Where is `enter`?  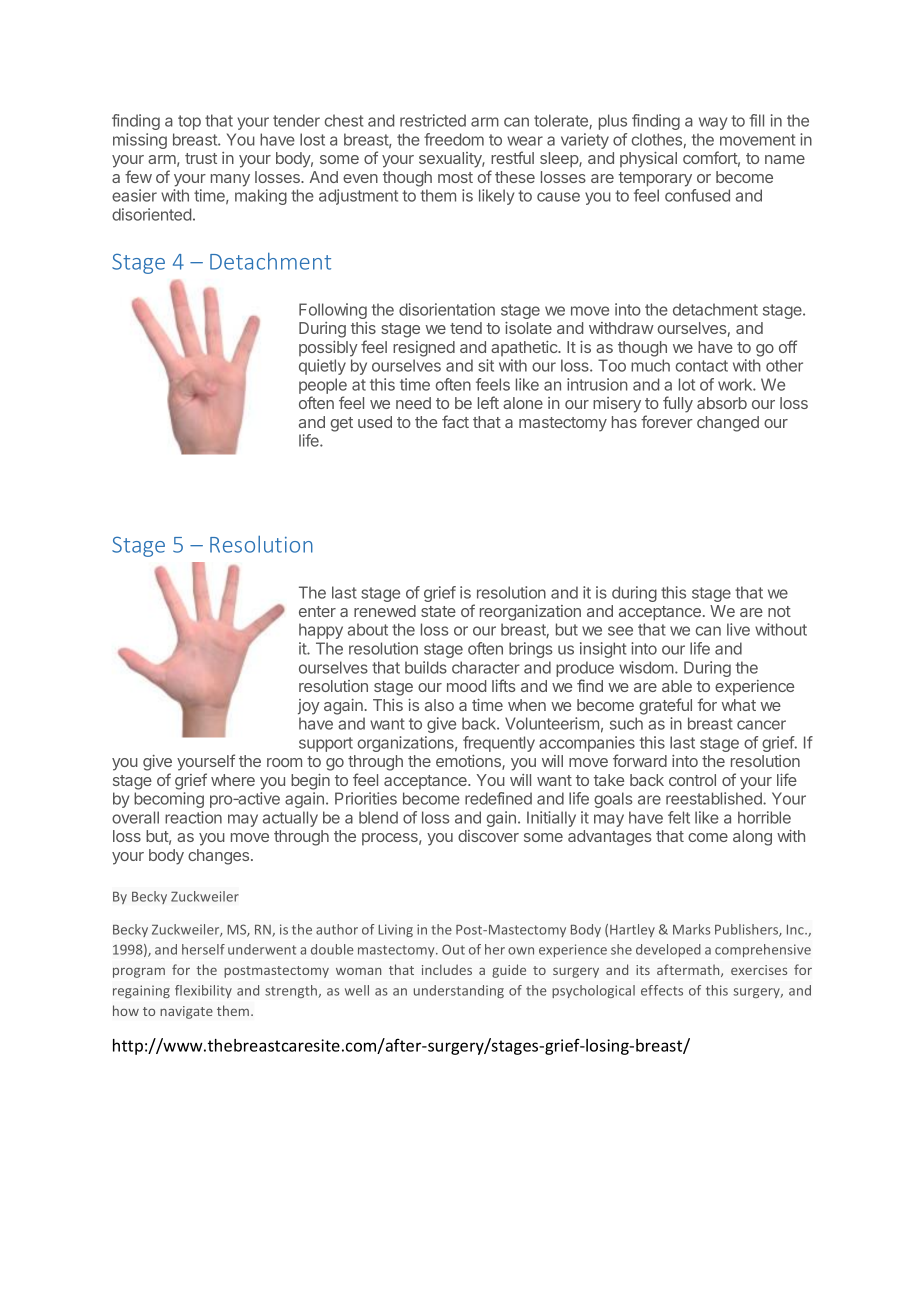 enter is located at coordinates (317, 611).
